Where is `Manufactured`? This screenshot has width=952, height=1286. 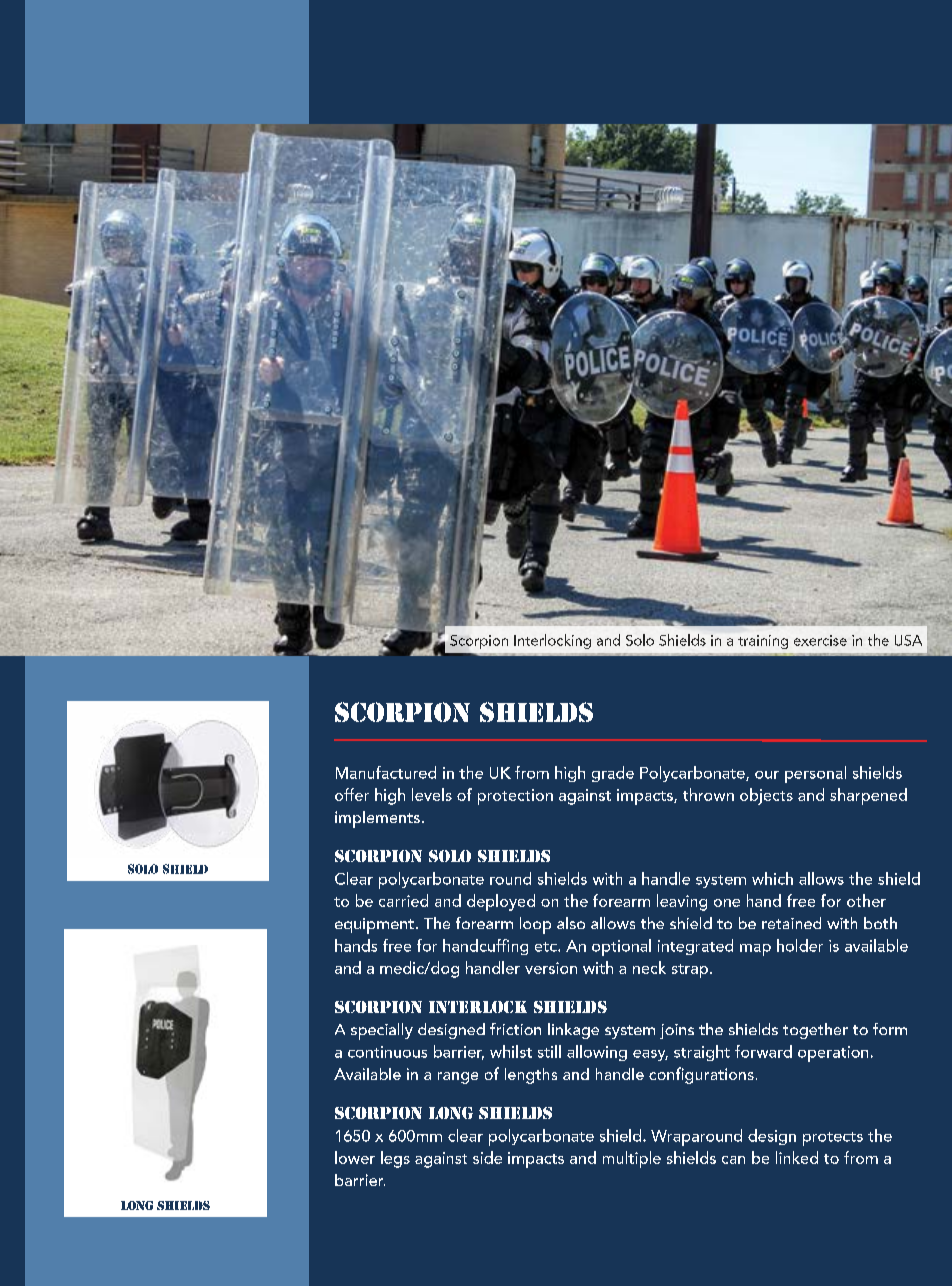 Manufactured is located at coordinates (386, 772).
